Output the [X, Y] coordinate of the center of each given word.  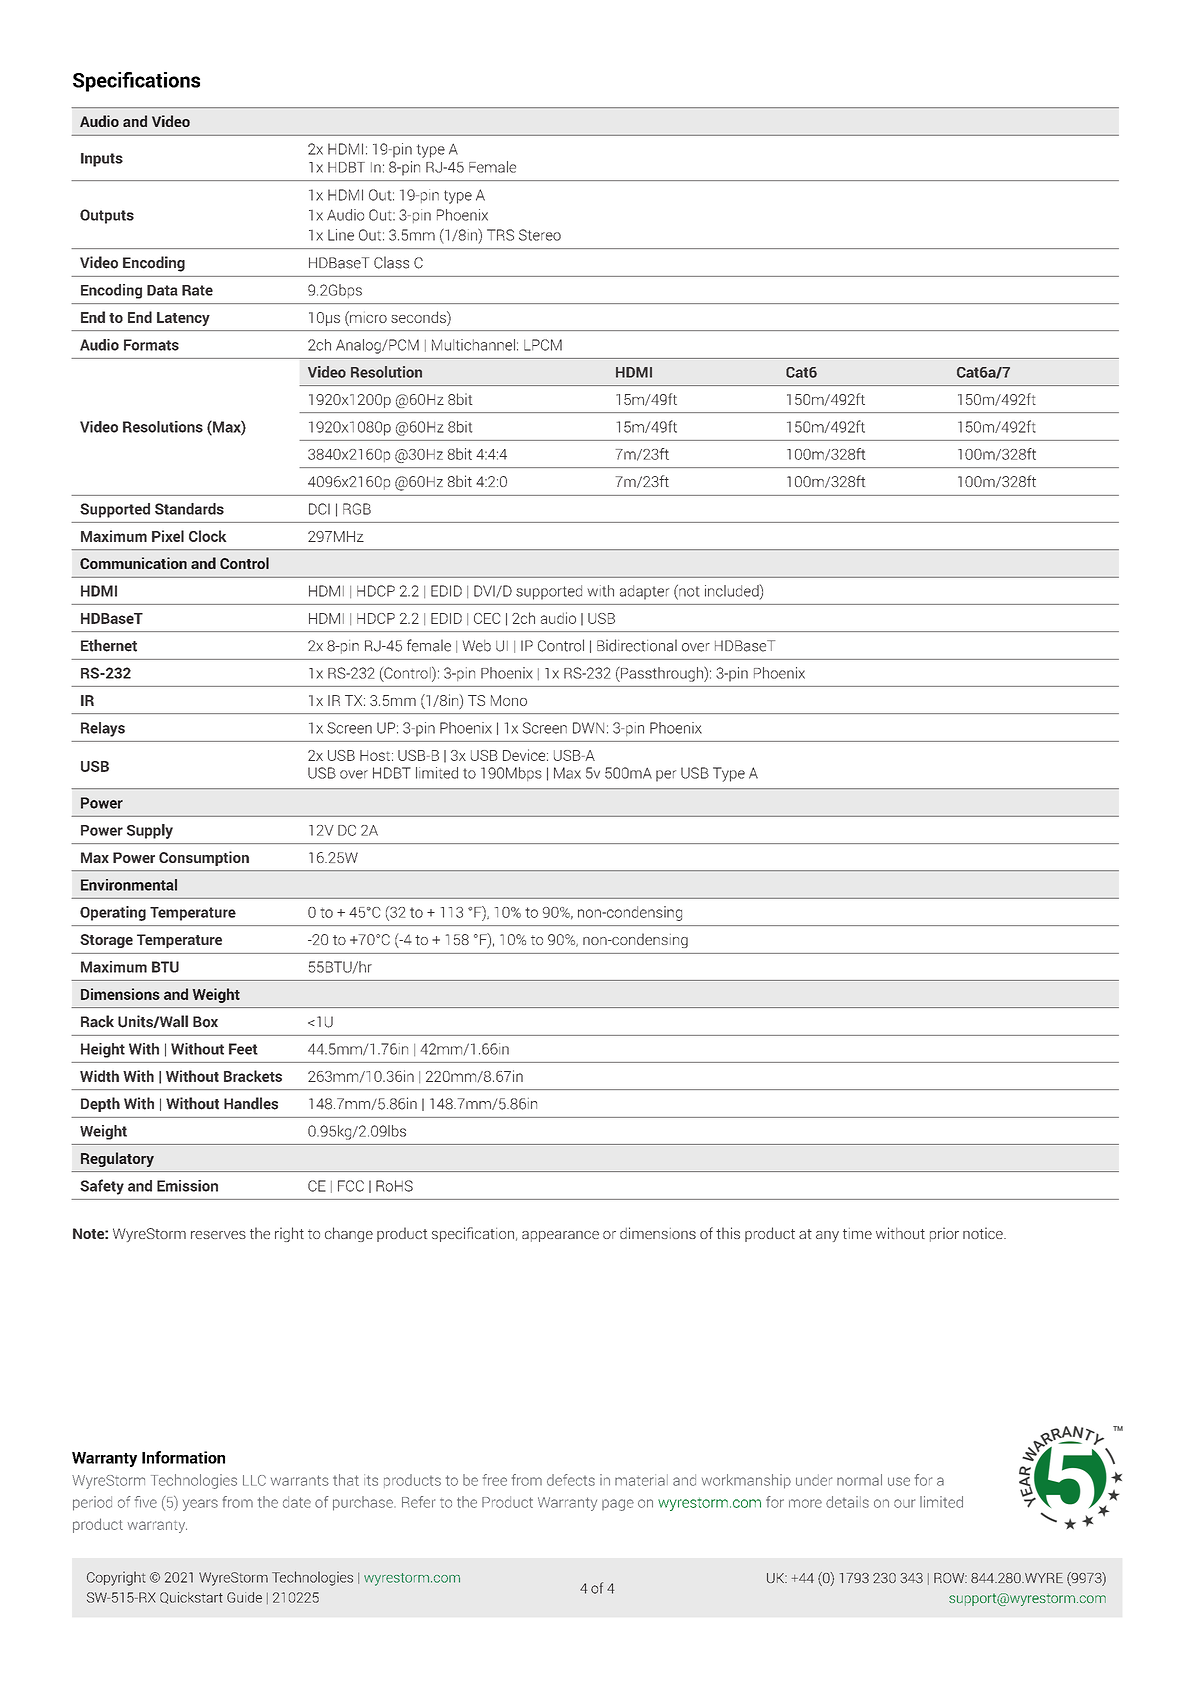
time [857, 1233]
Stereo [540, 235]
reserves [218, 1235]
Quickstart [191, 1598]
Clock [208, 536]
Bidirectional [637, 645]
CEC [487, 618]
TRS [500, 235]
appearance [560, 1236]
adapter [644, 592]
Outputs [107, 216]
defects [571, 1480]
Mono [509, 700]
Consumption [204, 858]
